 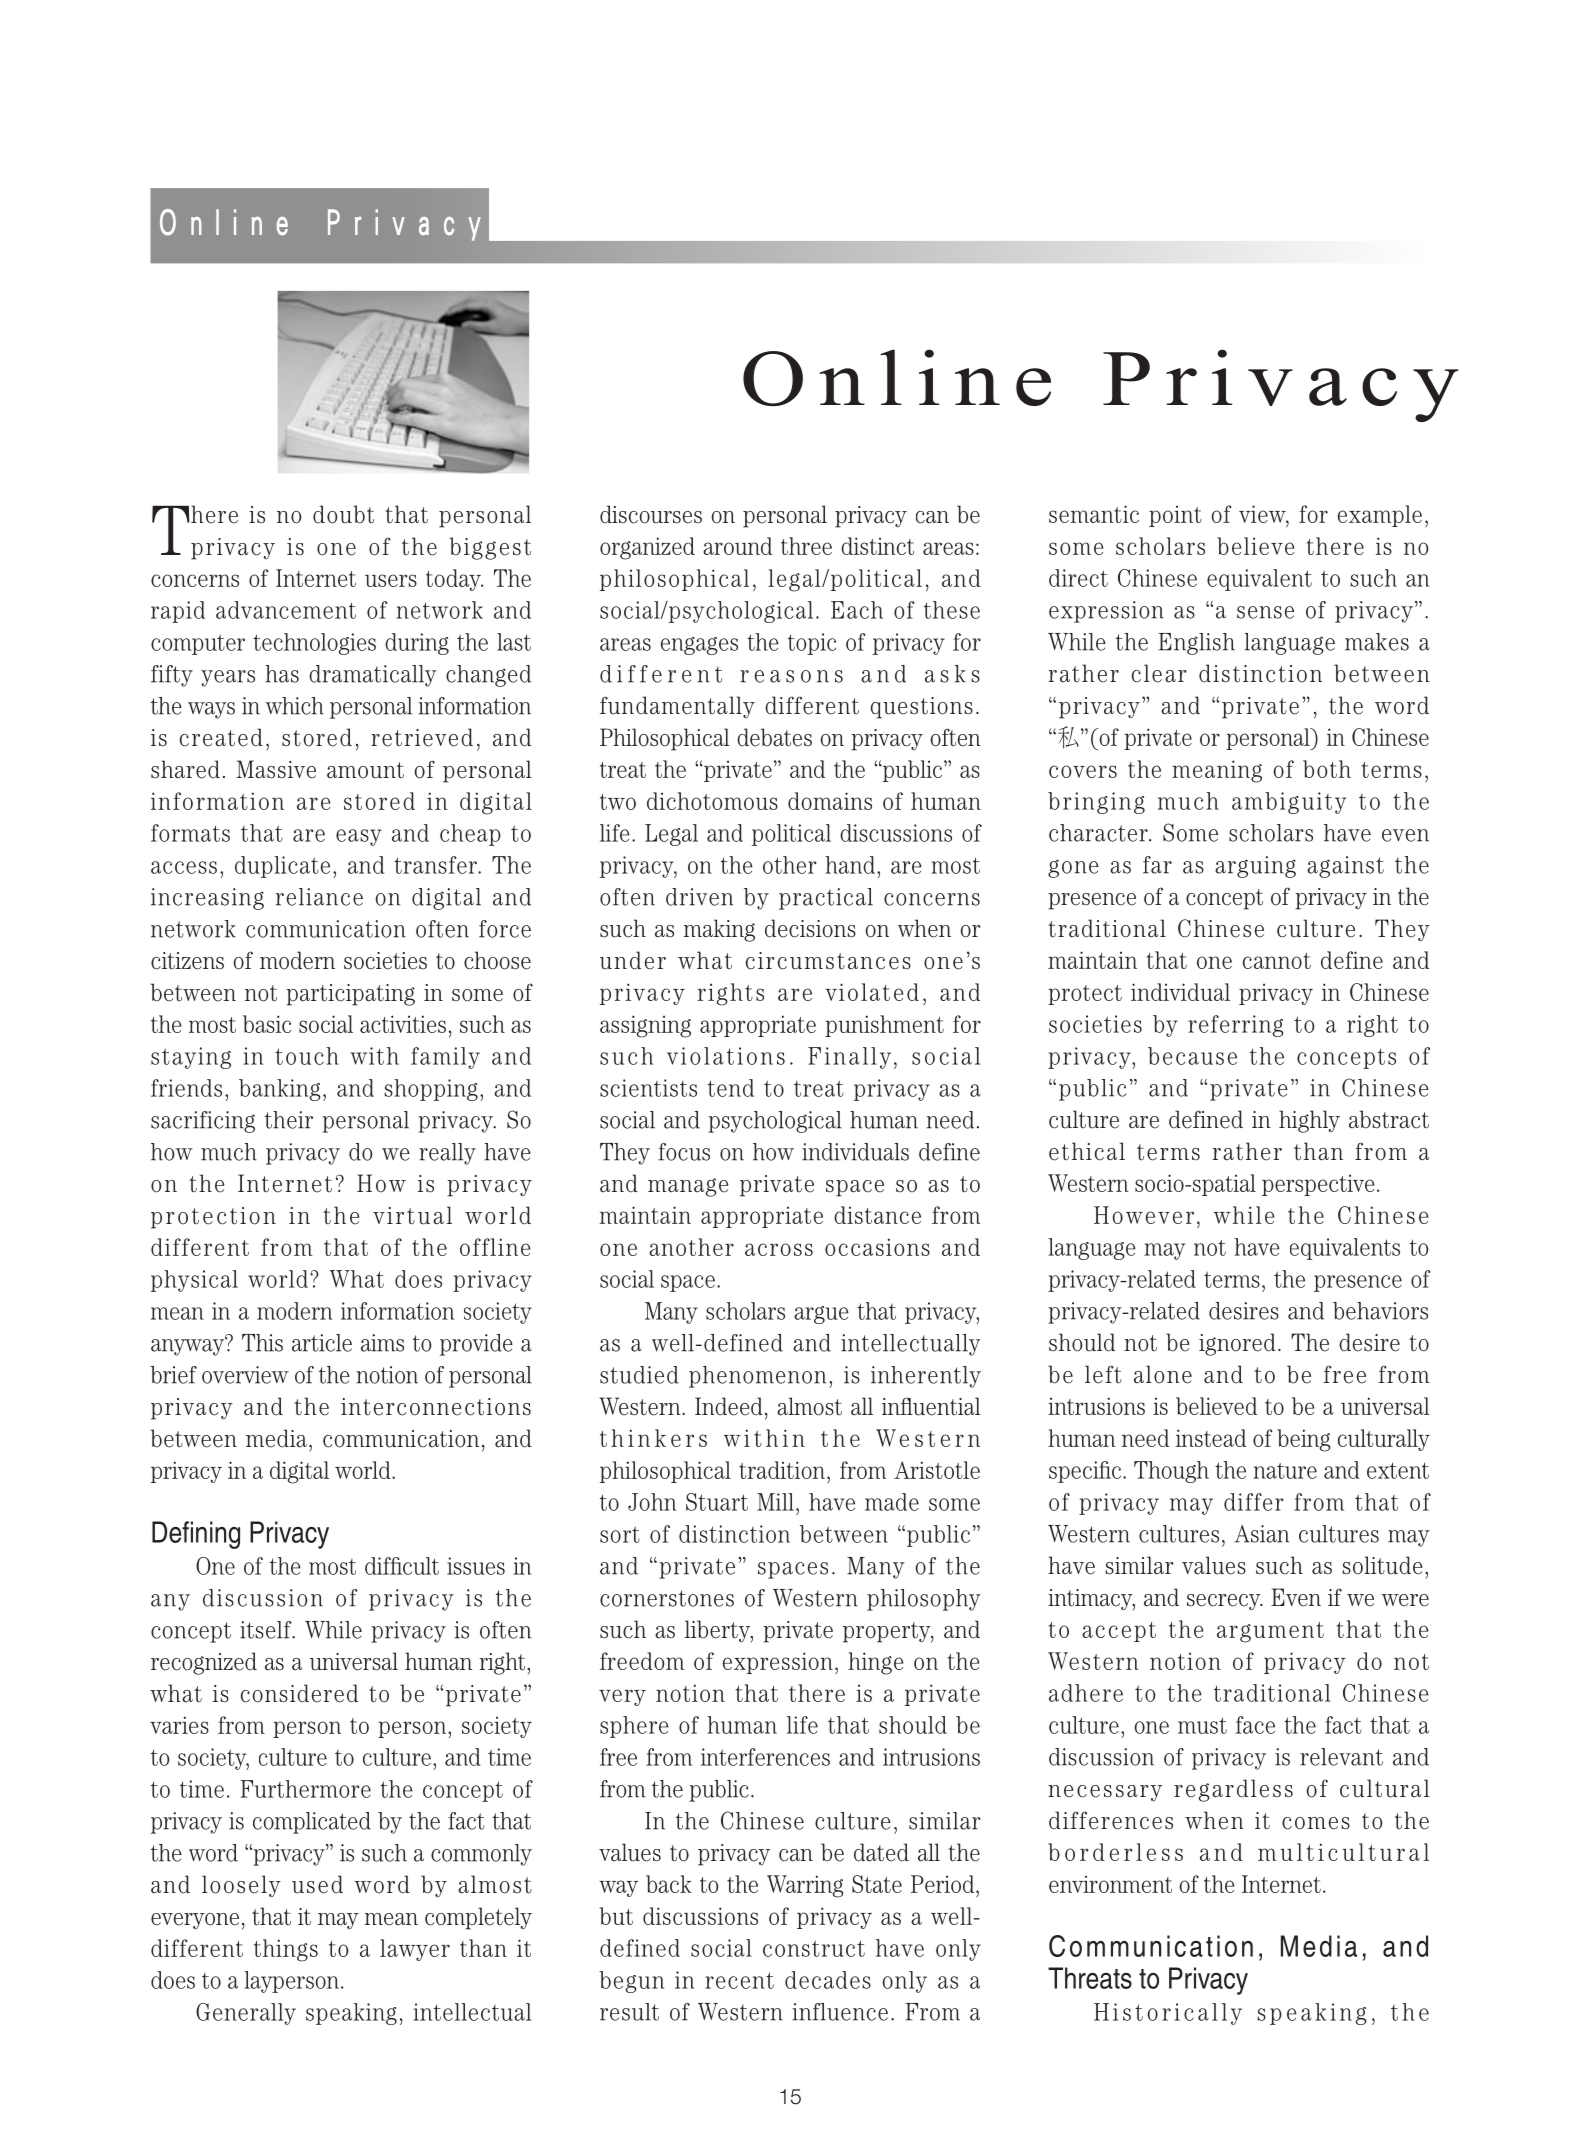 What do you see at coordinates (286, 1950) in the screenshot?
I see `things` at bounding box center [286, 1950].
